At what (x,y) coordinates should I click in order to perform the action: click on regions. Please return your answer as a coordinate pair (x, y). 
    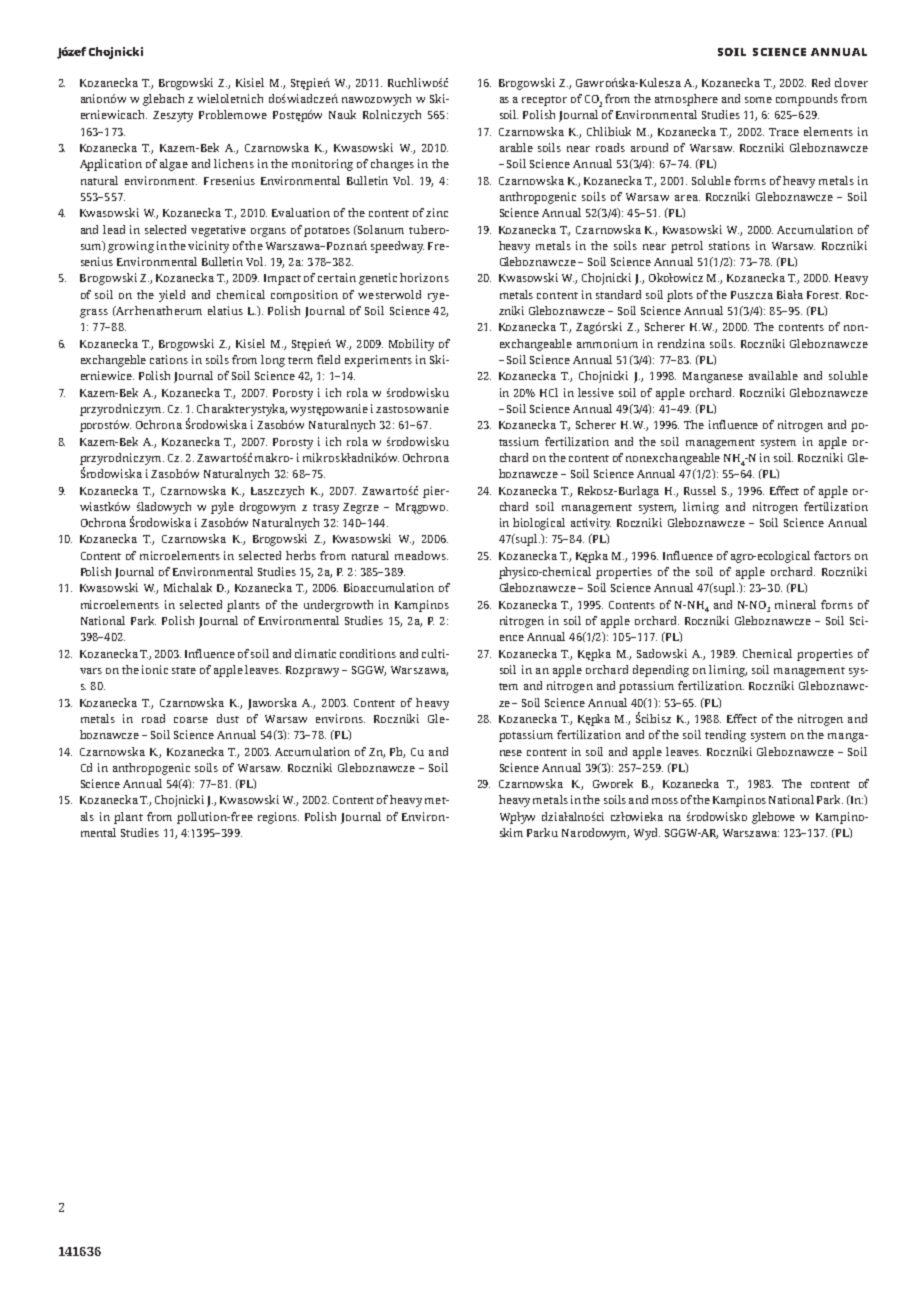
    Looking at the image, I should click on (278, 818).
